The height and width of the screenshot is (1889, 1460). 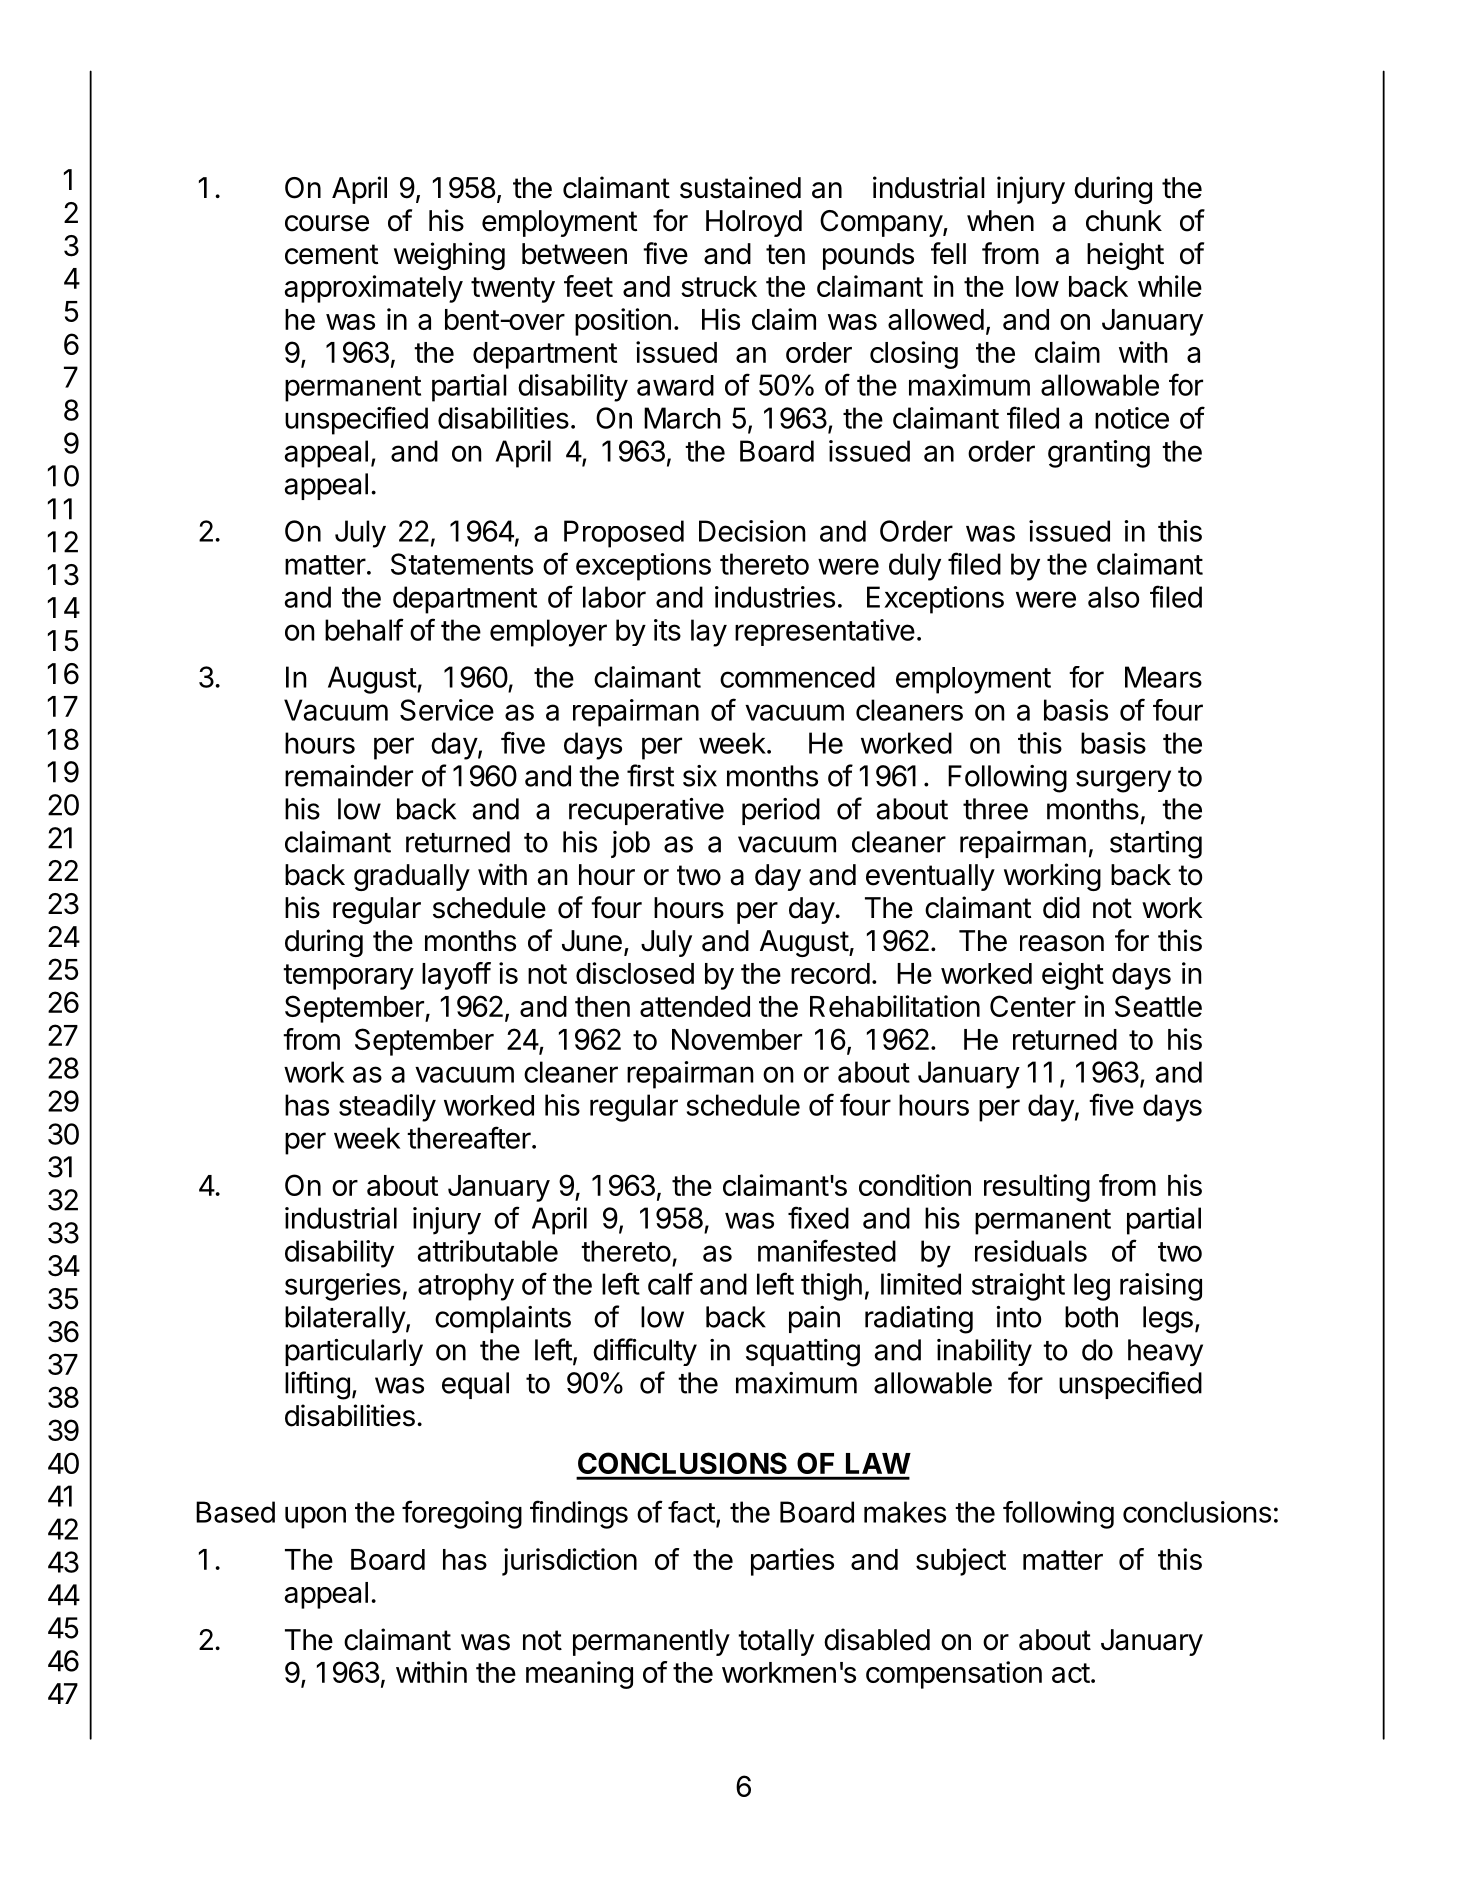 What do you see at coordinates (315, 1517) in the screenshot?
I see `upon` at bounding box center [315, 1517].
